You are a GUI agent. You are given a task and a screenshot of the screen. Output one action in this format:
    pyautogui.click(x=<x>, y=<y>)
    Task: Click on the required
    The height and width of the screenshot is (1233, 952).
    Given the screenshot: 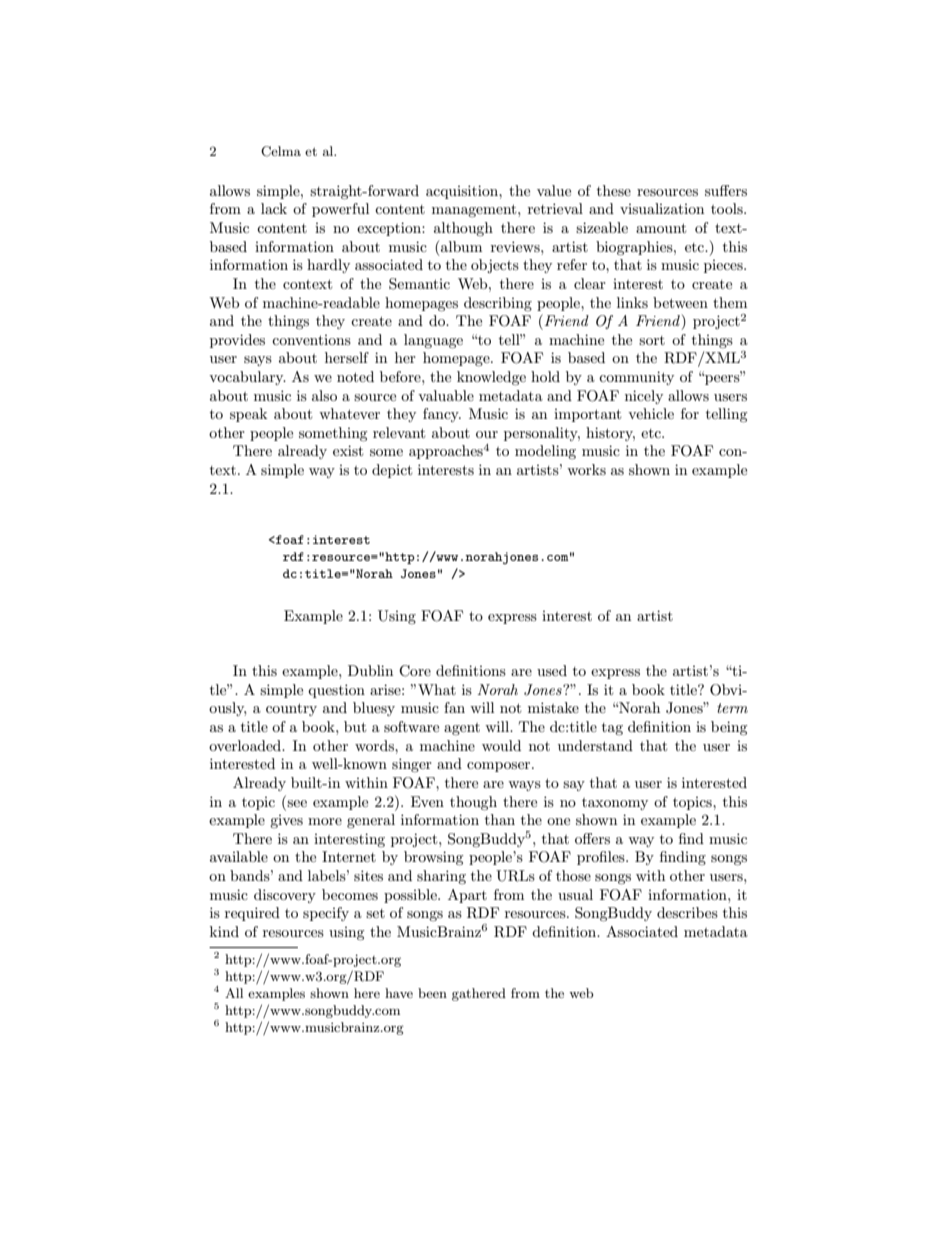 What is the action you would take?
    pyautogui.click(x=252, y=914)
